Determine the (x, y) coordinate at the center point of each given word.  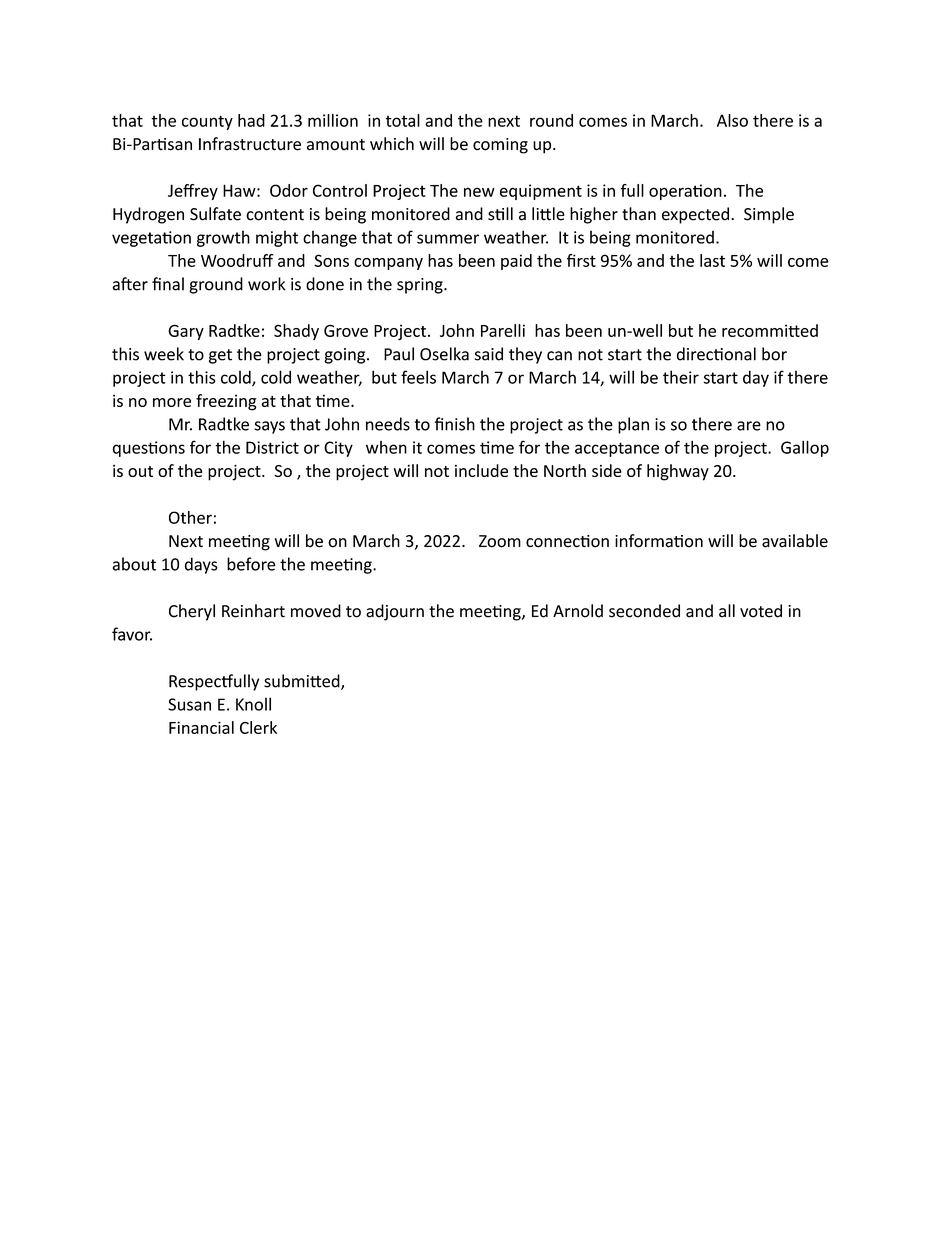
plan (633, 425)
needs (388, 424)
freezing (226, 402)
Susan (189, 704)
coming (500, 146)
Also (732, 120)
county (207, 122)
